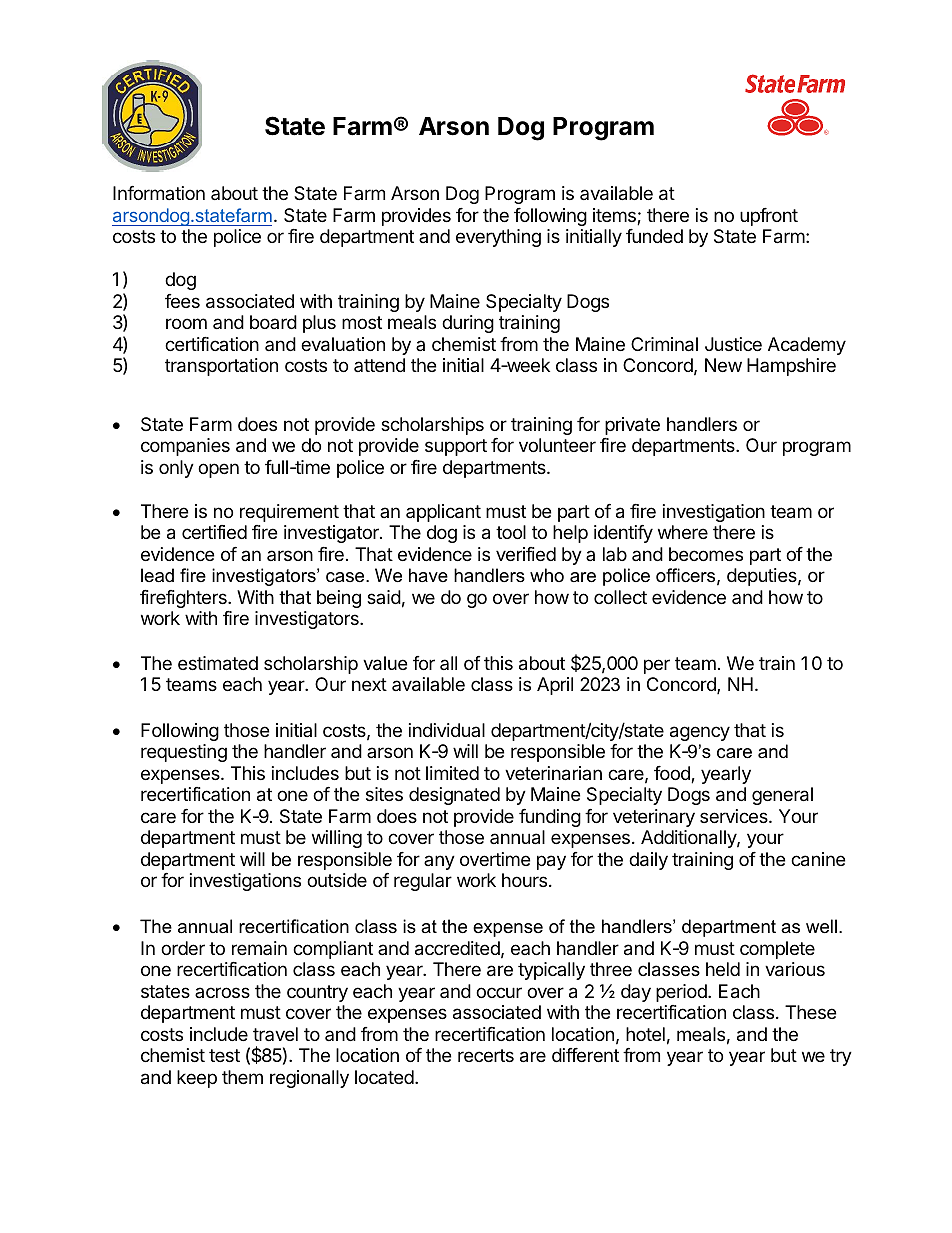 This screenshot has height=1233, width=952. I want to click on everything, so click(498, 238).
